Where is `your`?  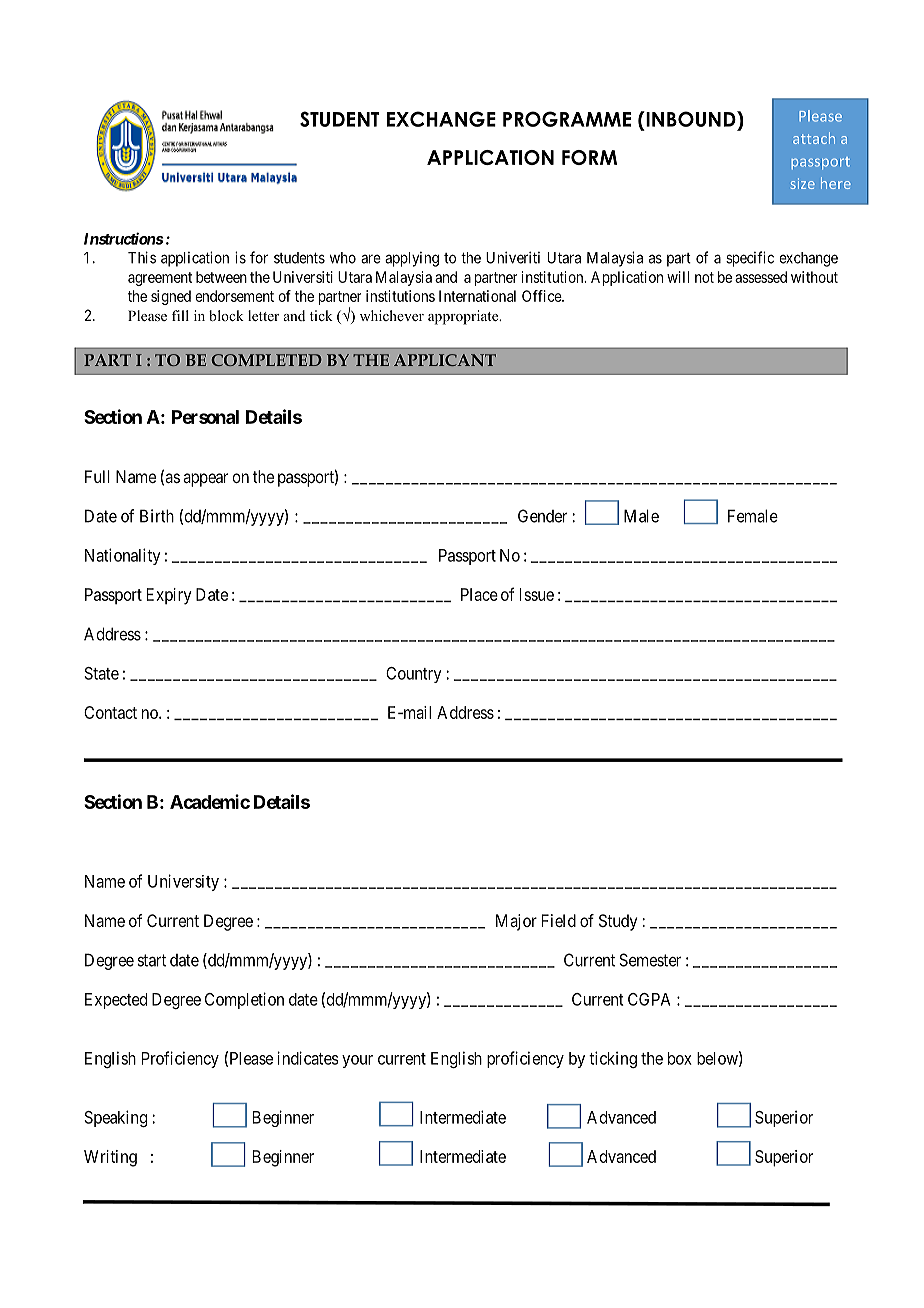 your is located at coordinates (357, 1061).
